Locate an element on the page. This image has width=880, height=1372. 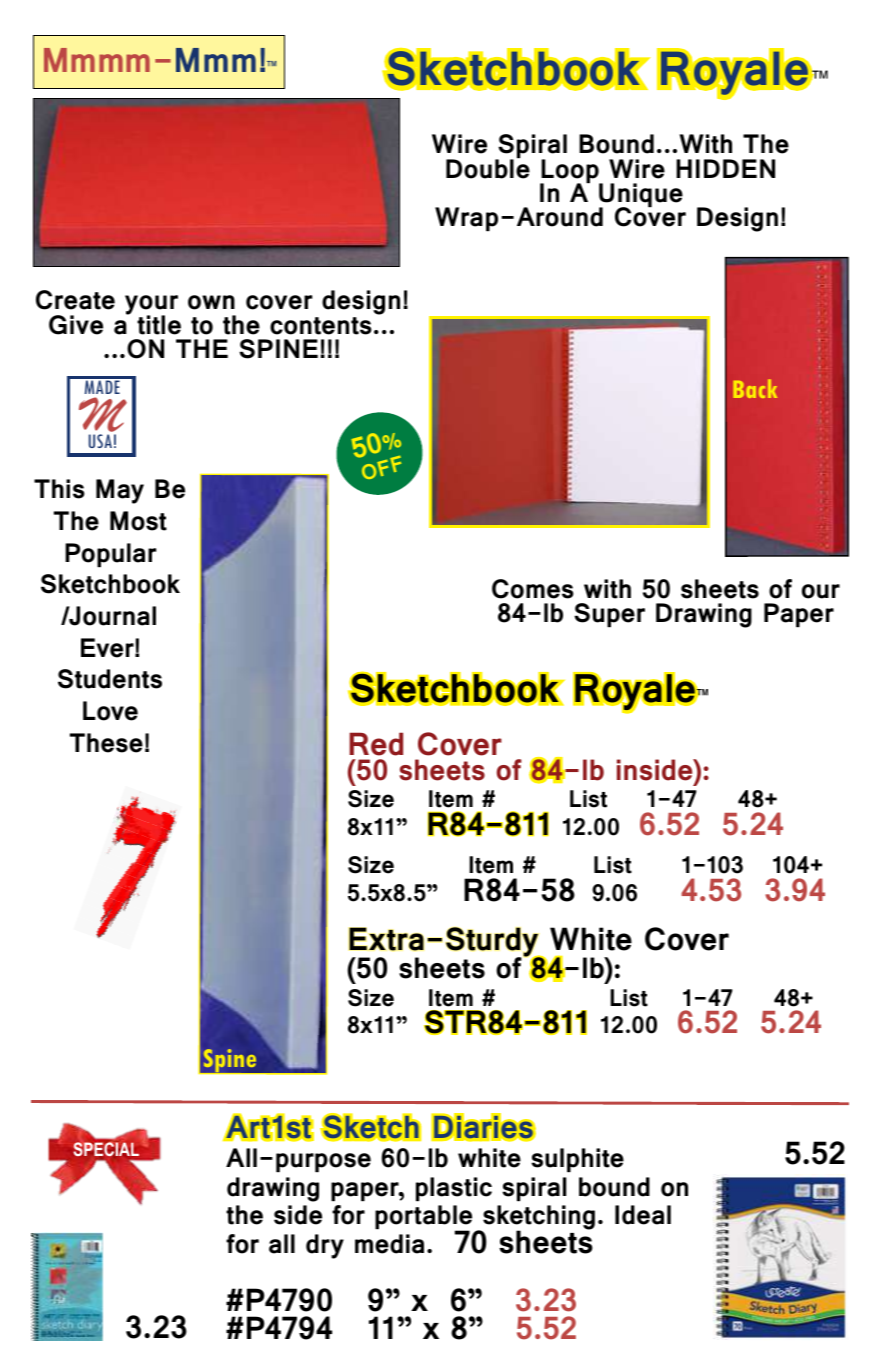
sulphite is located at coordinates (577, 1160).
